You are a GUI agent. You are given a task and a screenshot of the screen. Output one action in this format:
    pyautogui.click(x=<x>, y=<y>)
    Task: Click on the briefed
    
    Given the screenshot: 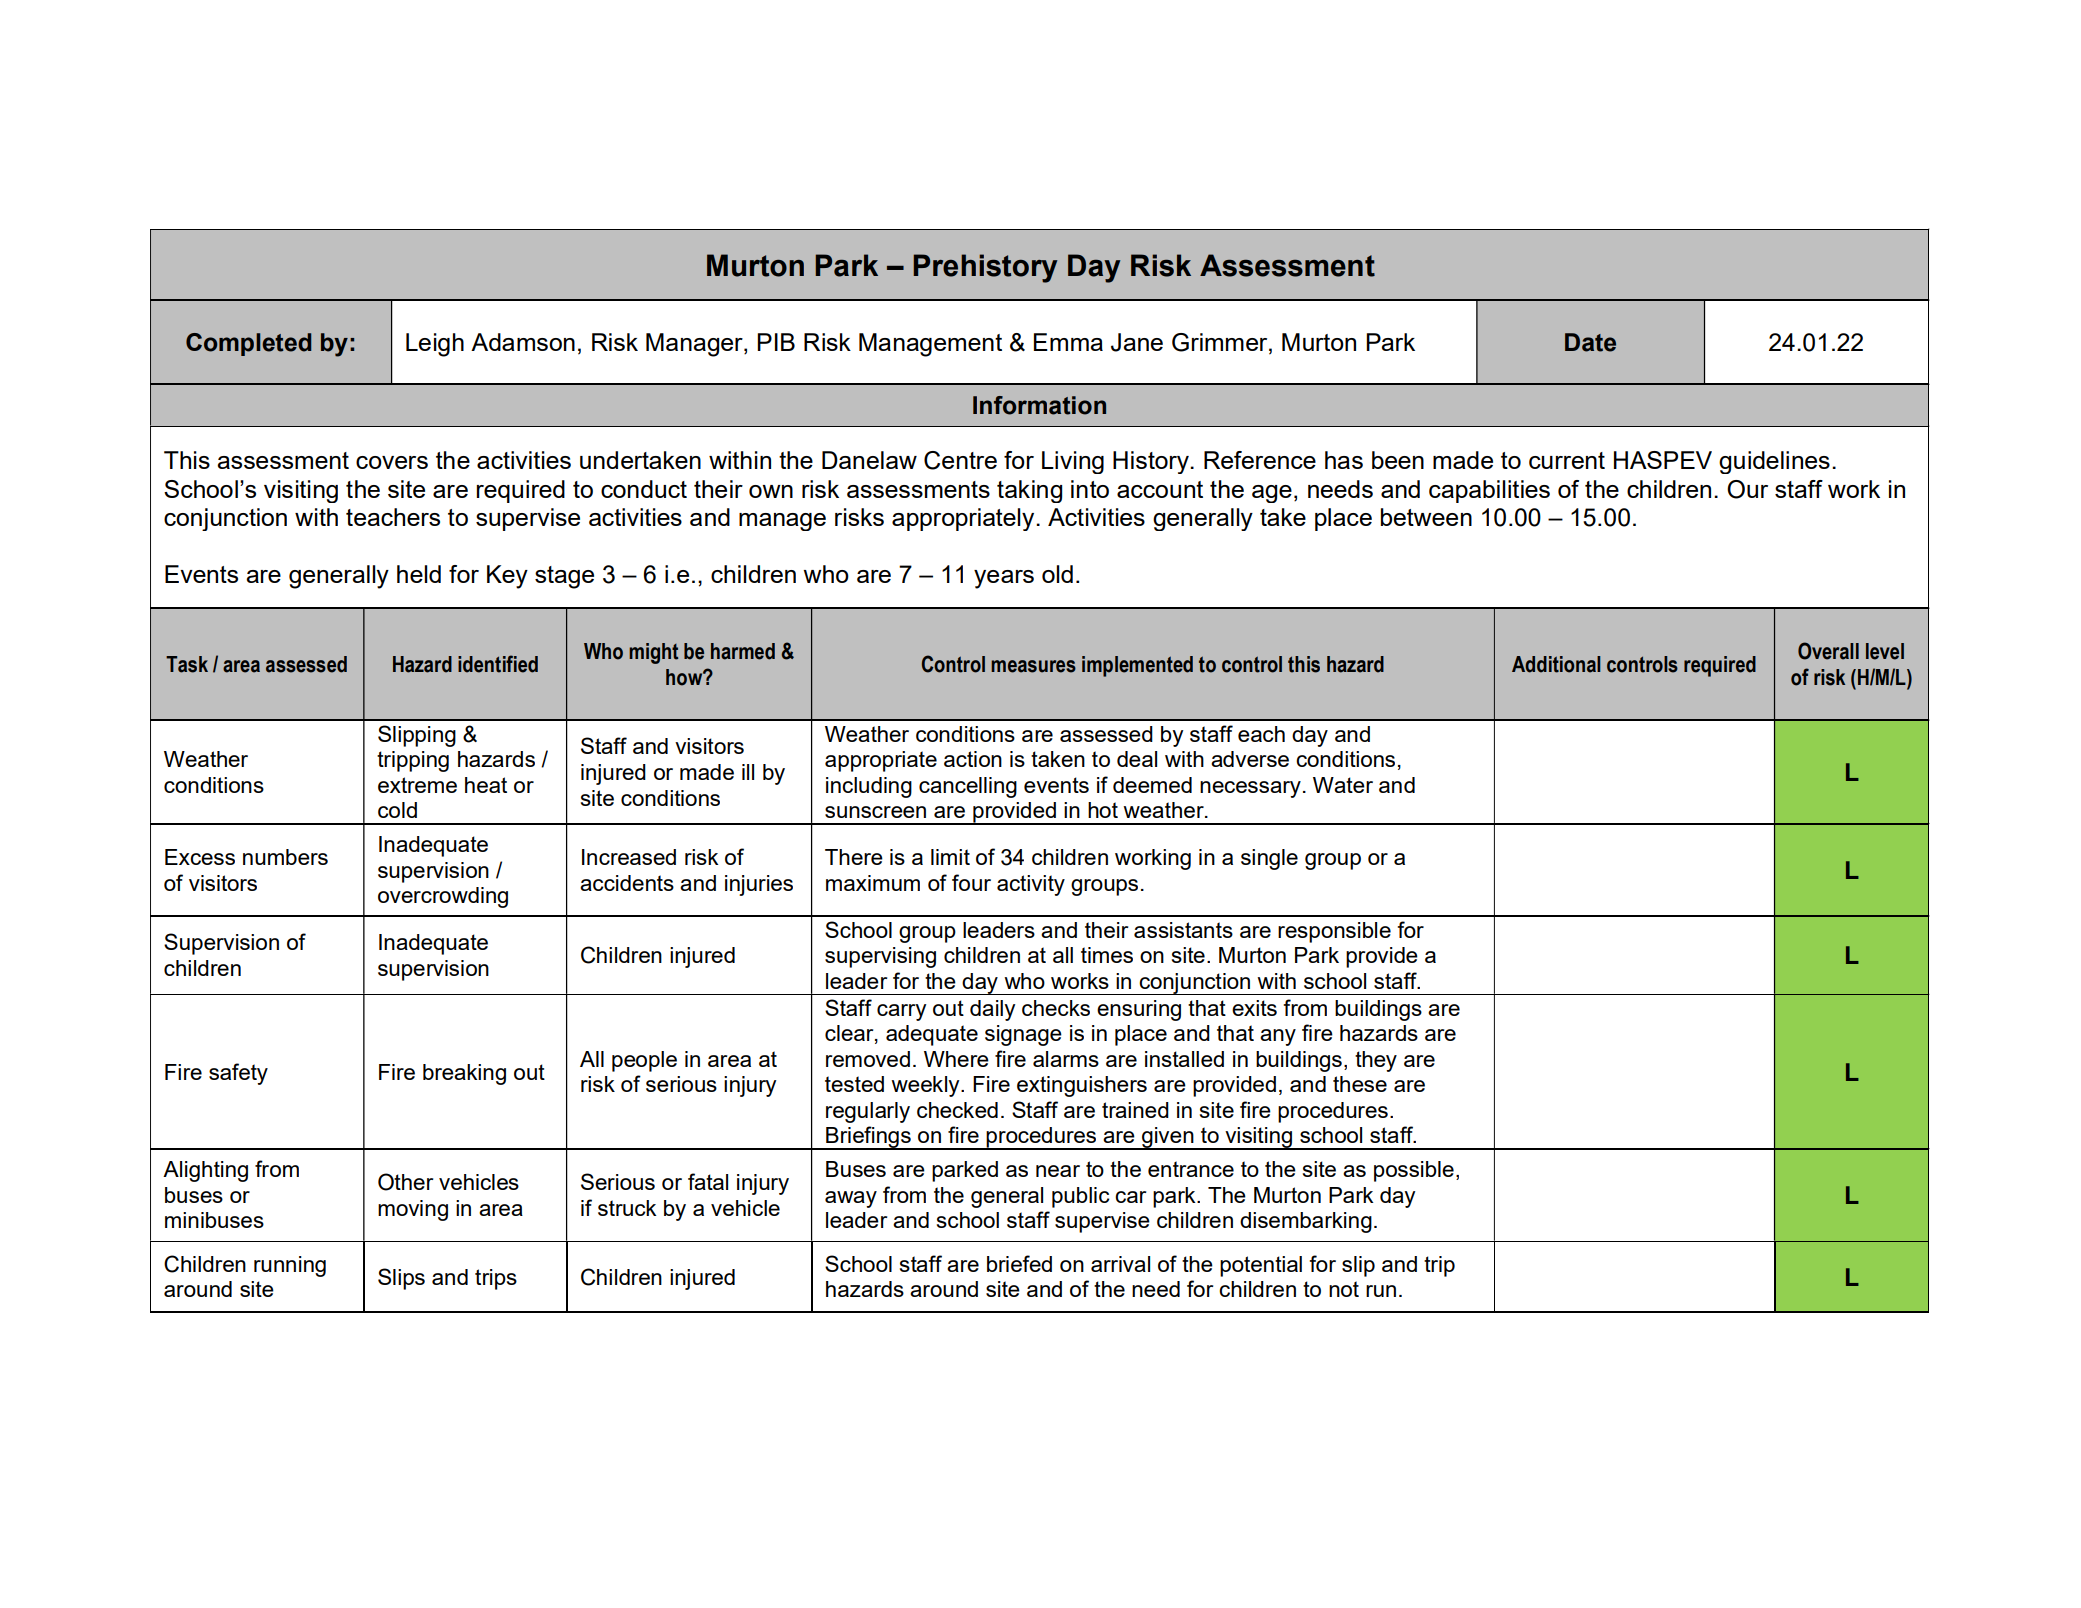 What is the action you would take?
    pyautogui.click(x=1019, y=1263)
